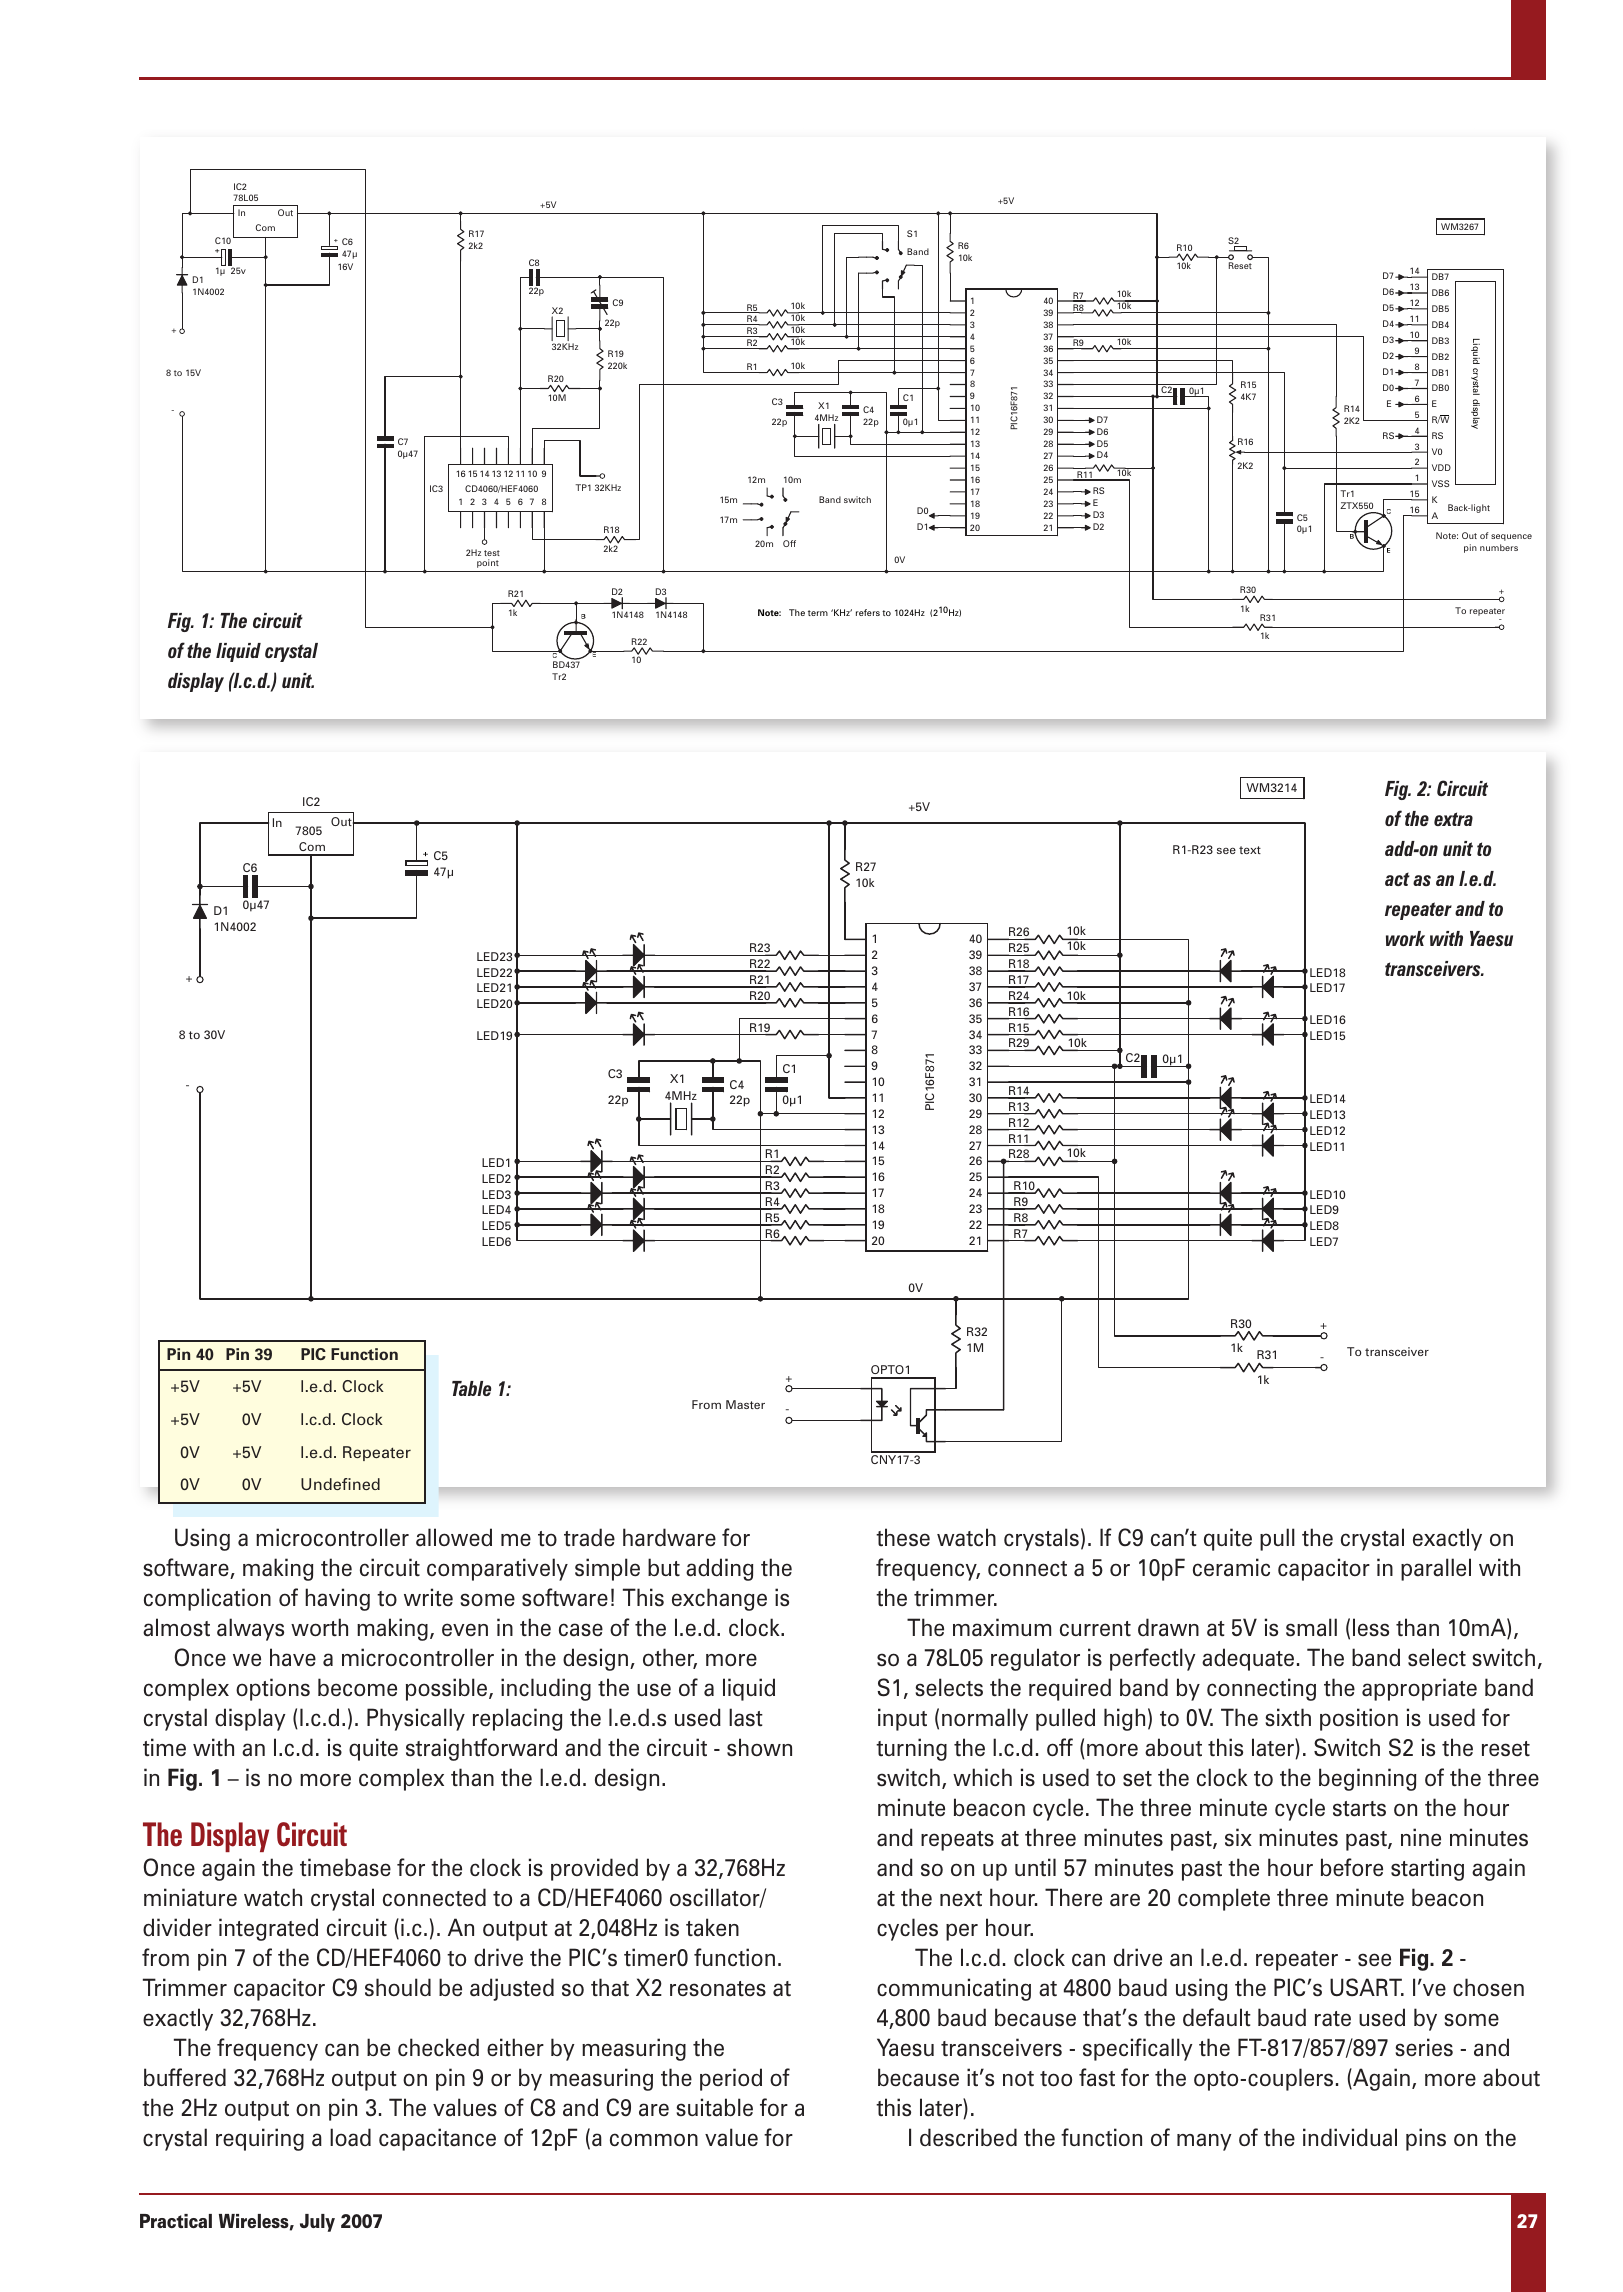  I want to click on test, so click(492, 553).
